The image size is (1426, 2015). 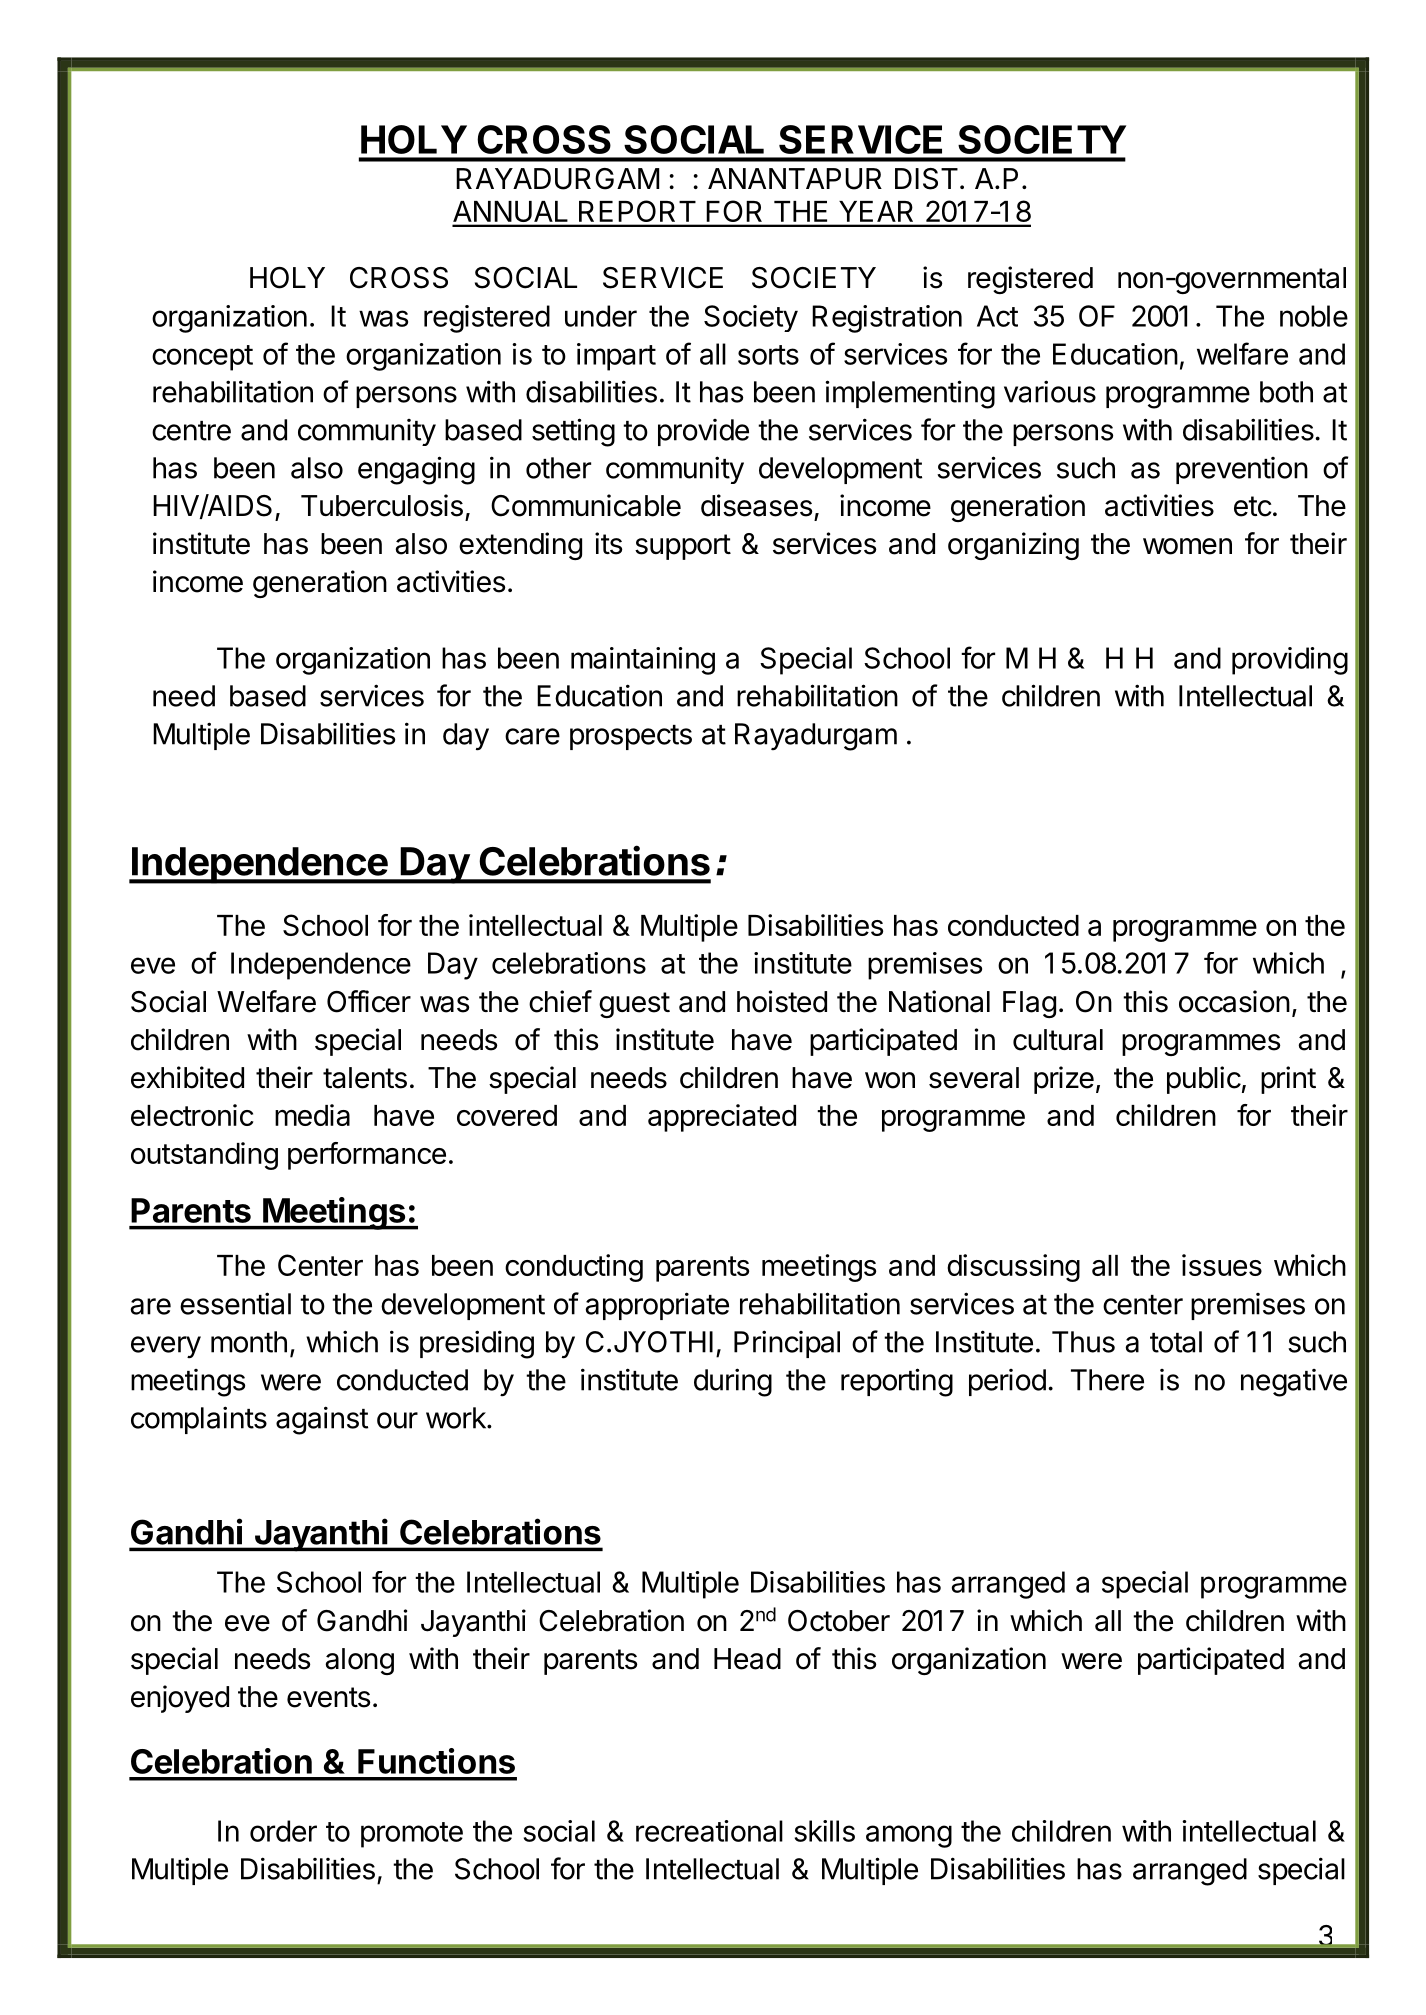 What do you see at coordinates (235, 1303) in the screenshot?
I see `essential` at bounding box center [235, 1303].
